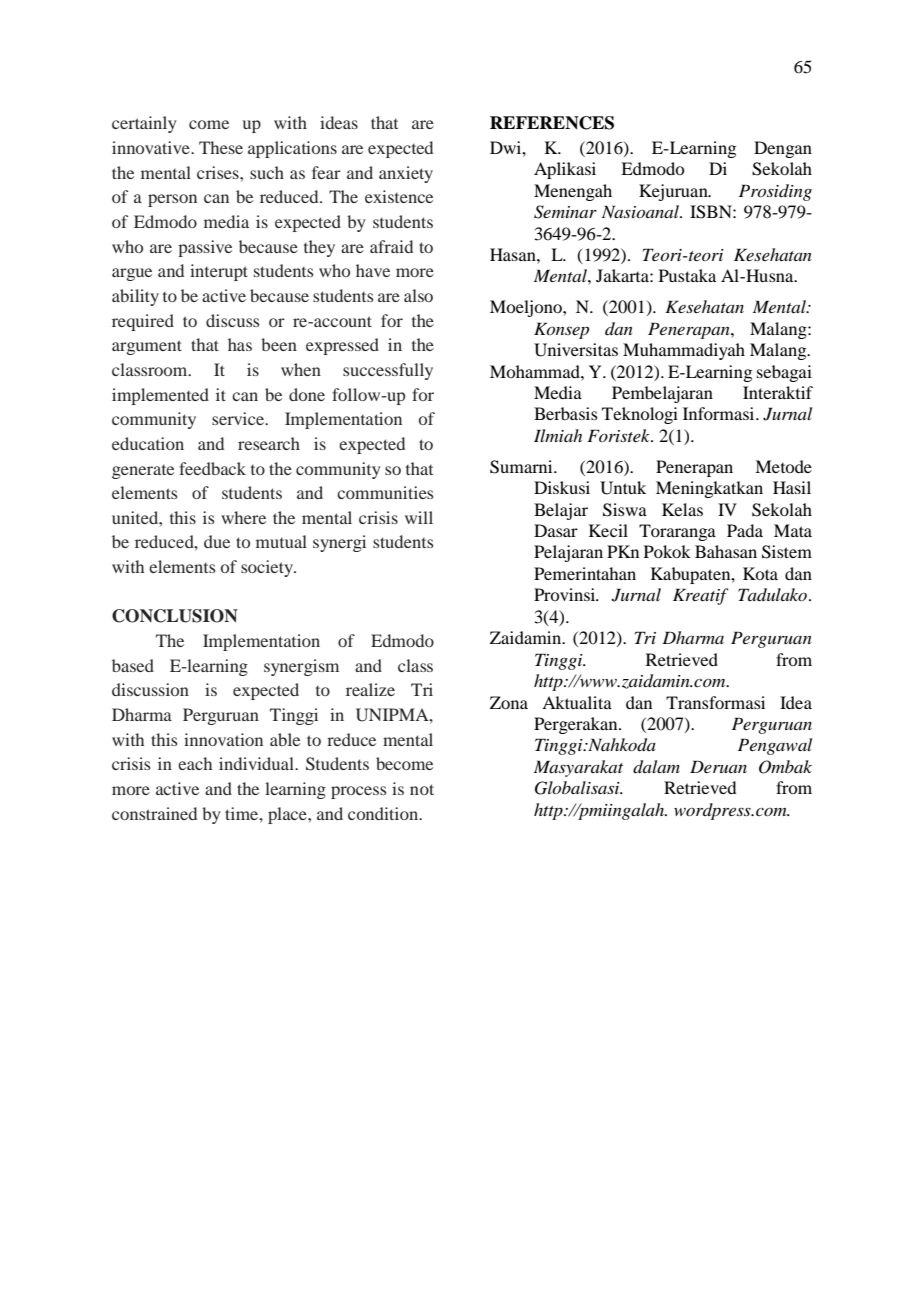 This page has width=924, height=1308. Describe the element at coordinates (243, 813) in the page. I see `time` at that location.
